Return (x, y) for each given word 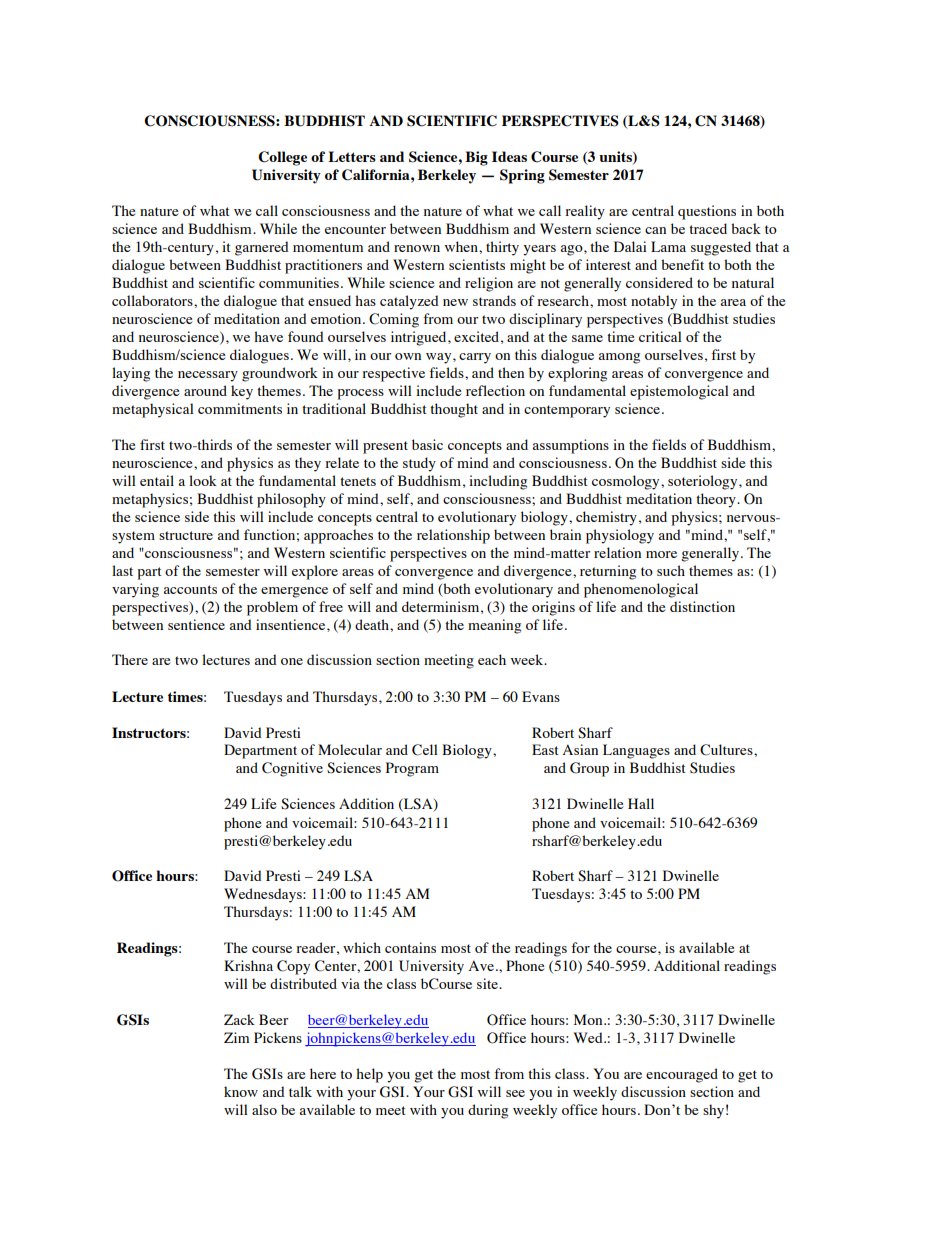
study (419, 464)
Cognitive (292, 769)
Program (412, 769)
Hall (641, 803)
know (241, 1091)
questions (707, 212)
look (203, 480)
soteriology (704, 482)
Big (476, 158)
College (282, 158)
